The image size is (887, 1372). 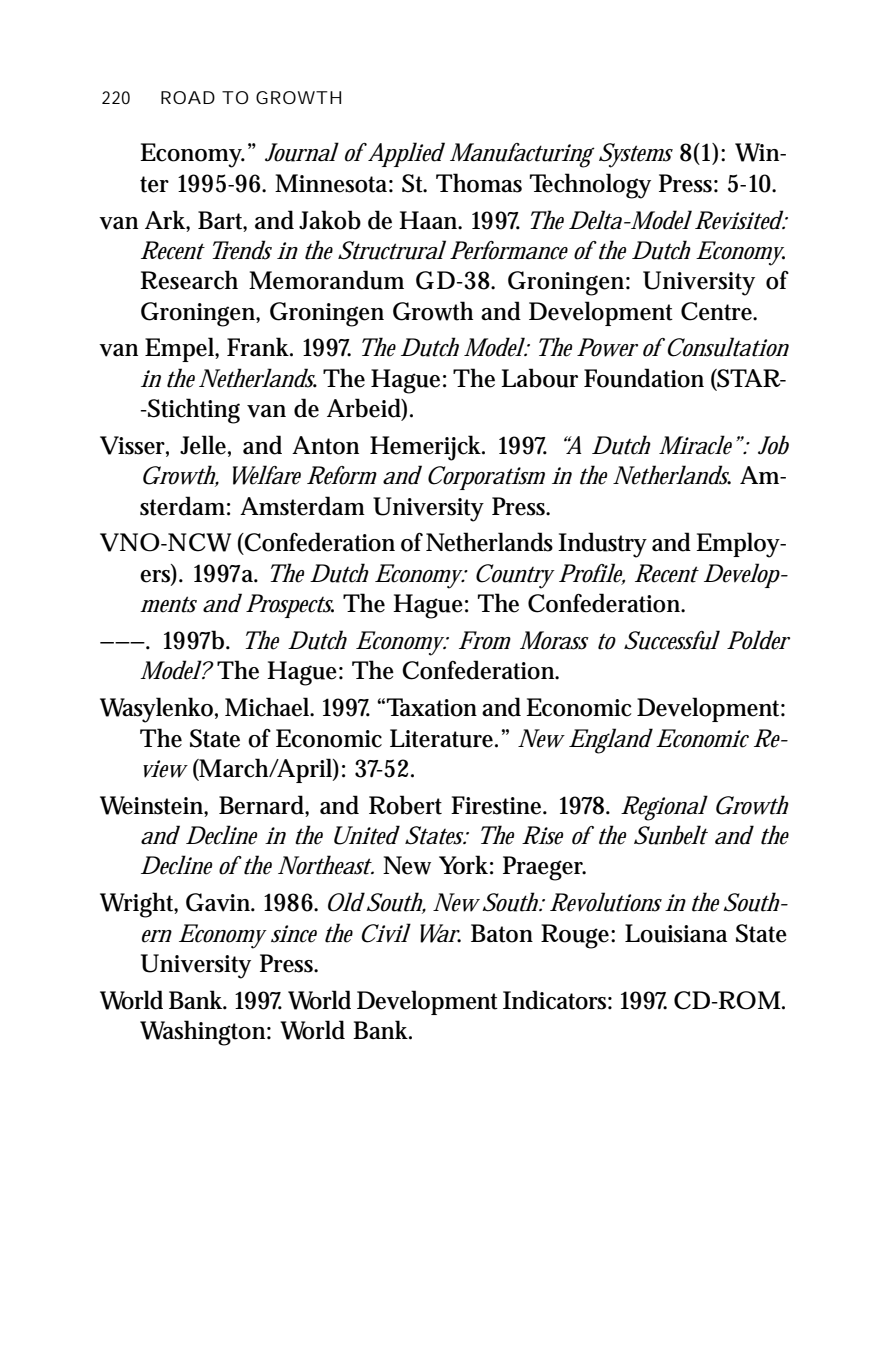 I want to click on Taxation, so click(x=432, y=707).
